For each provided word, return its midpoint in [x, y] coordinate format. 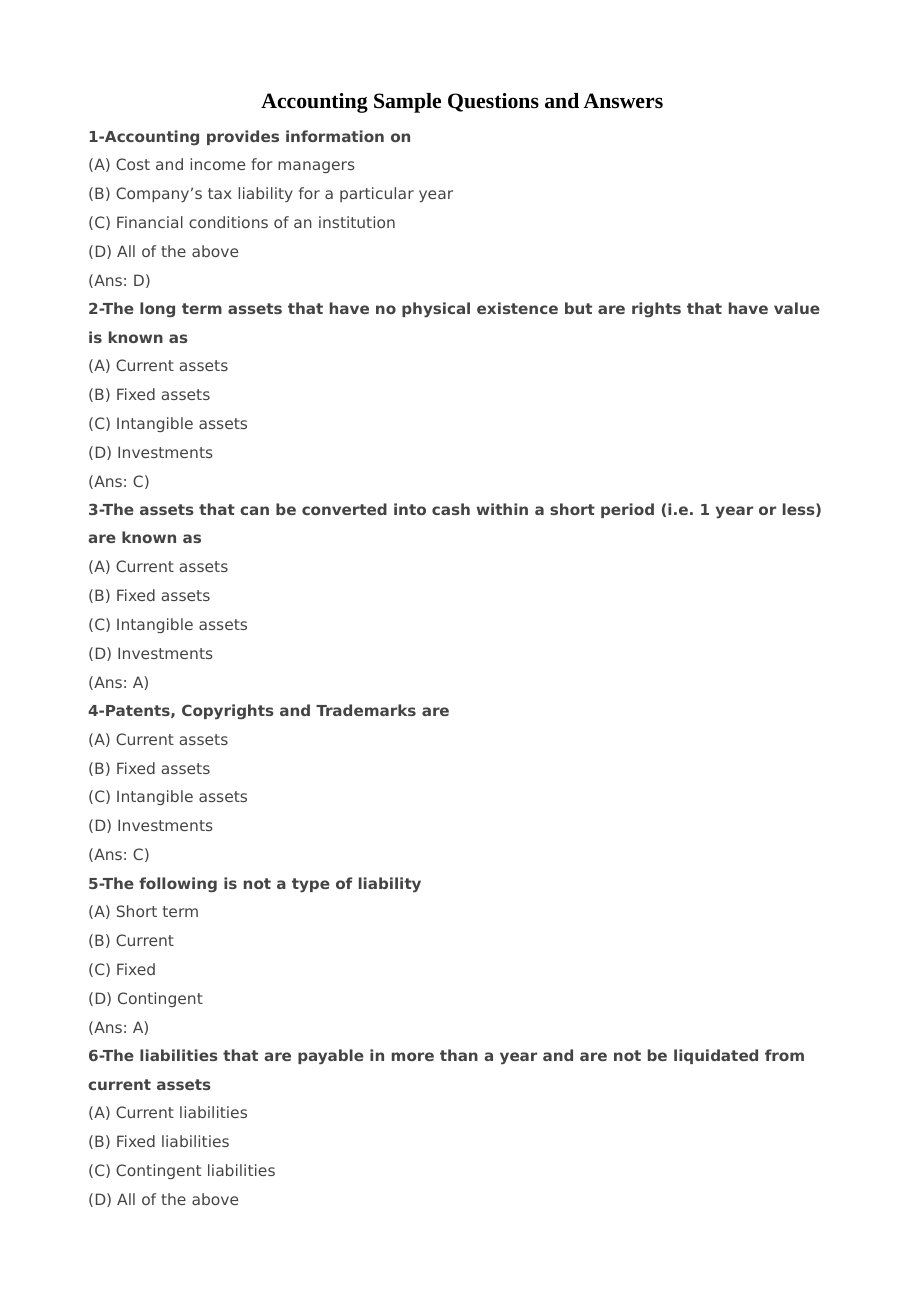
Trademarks [366, 710]
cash [451, 509]
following [178, 885]
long [157, 310]
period [627, 510]
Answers [623, 101]
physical [436, 310]
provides [243, 137]
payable [331, 1057]
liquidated [716, 1056]
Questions [493, 102]
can [254, 510]
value [797, 308]
